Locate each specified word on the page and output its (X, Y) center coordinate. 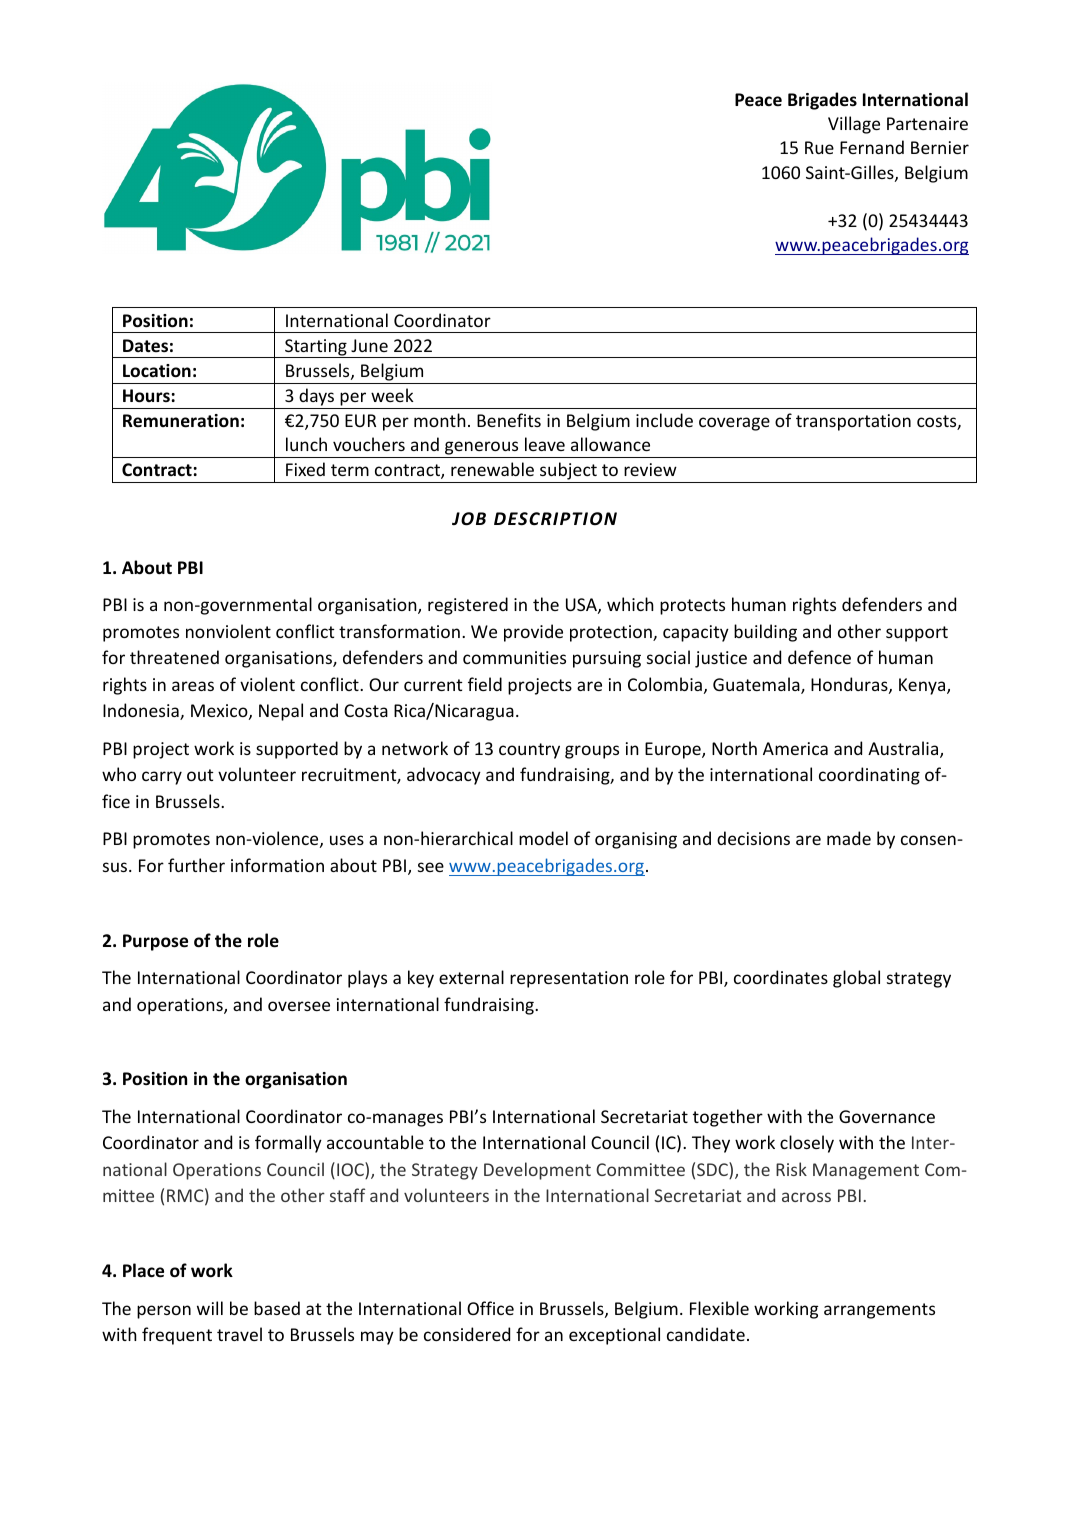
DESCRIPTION (555, 519)
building (765, 633)
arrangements (879, 1311)
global (856, 979)
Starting (316, 348)
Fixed (305, 469)
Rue (819, 147)
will (210, 1308)
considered (467, 1334)
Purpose (155, 942)
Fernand (872, 147)
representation (569, 979)
